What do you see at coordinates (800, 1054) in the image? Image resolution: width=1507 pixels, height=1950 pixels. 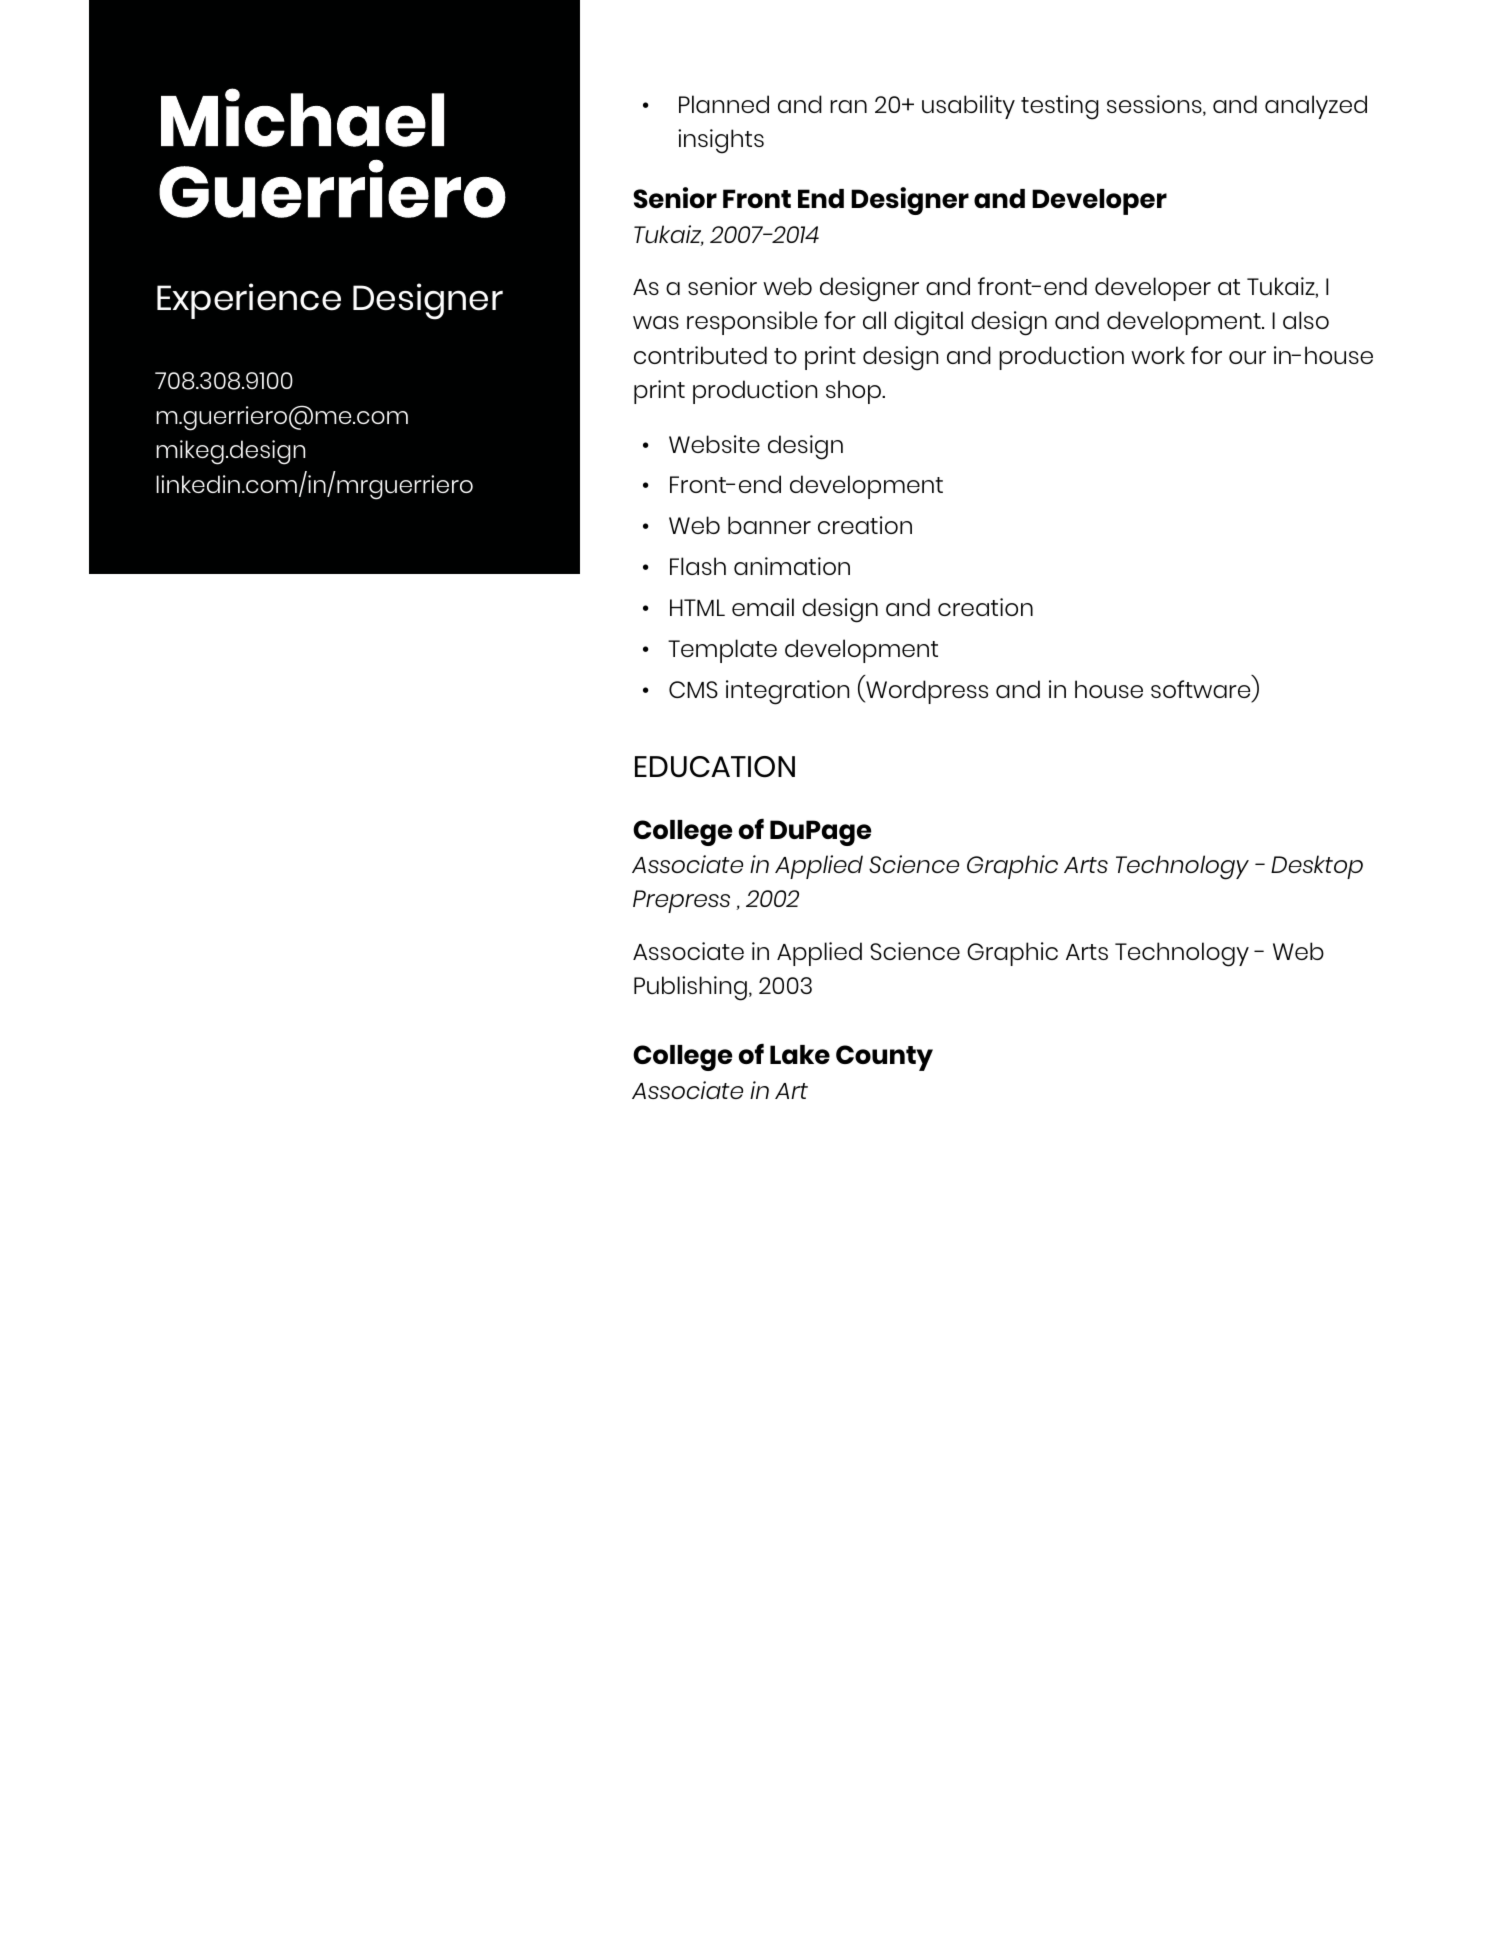 I see `Lake` at bounding box center [800, 1054].
